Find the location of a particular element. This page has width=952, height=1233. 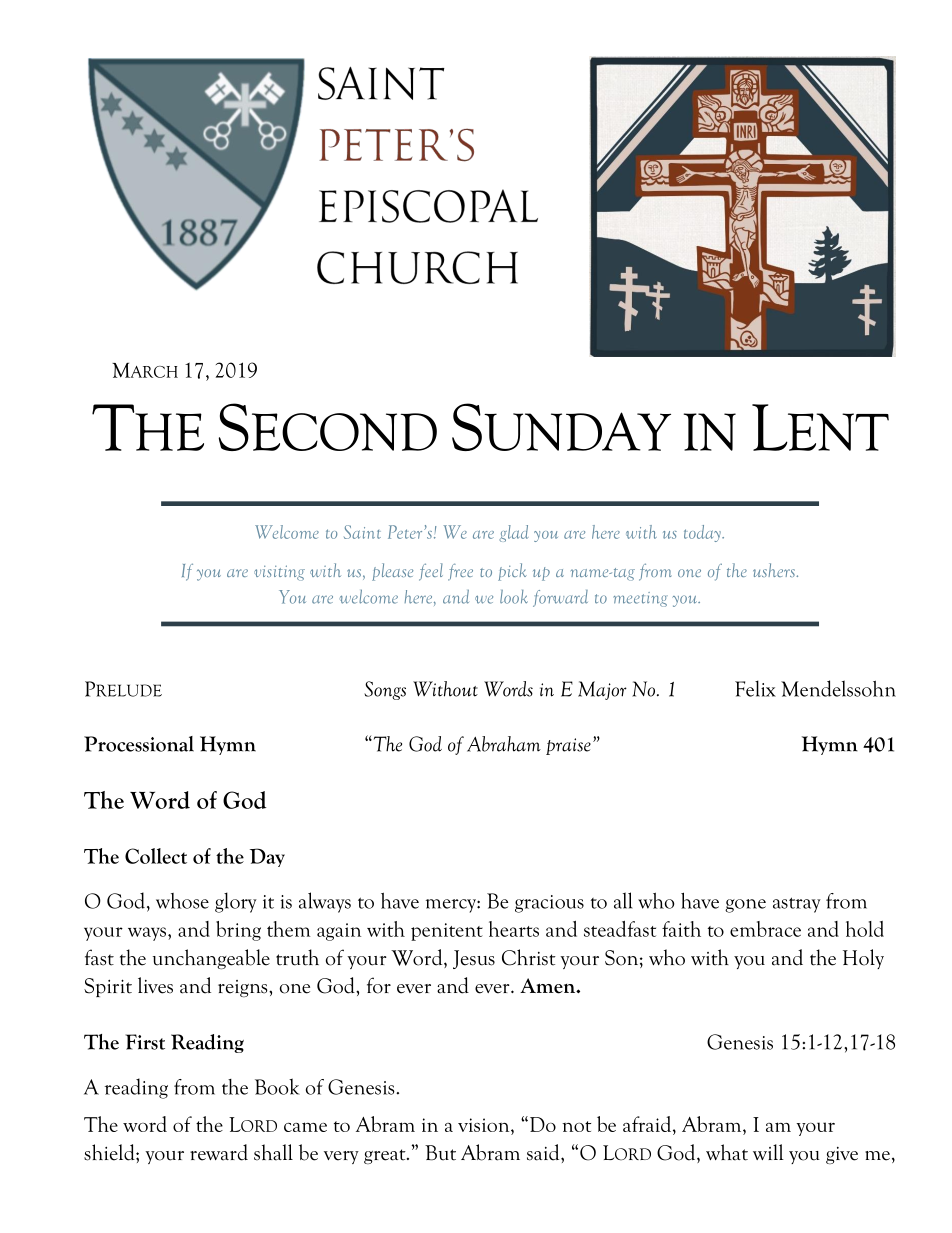

vision is located at coordinates (485, 1125).
